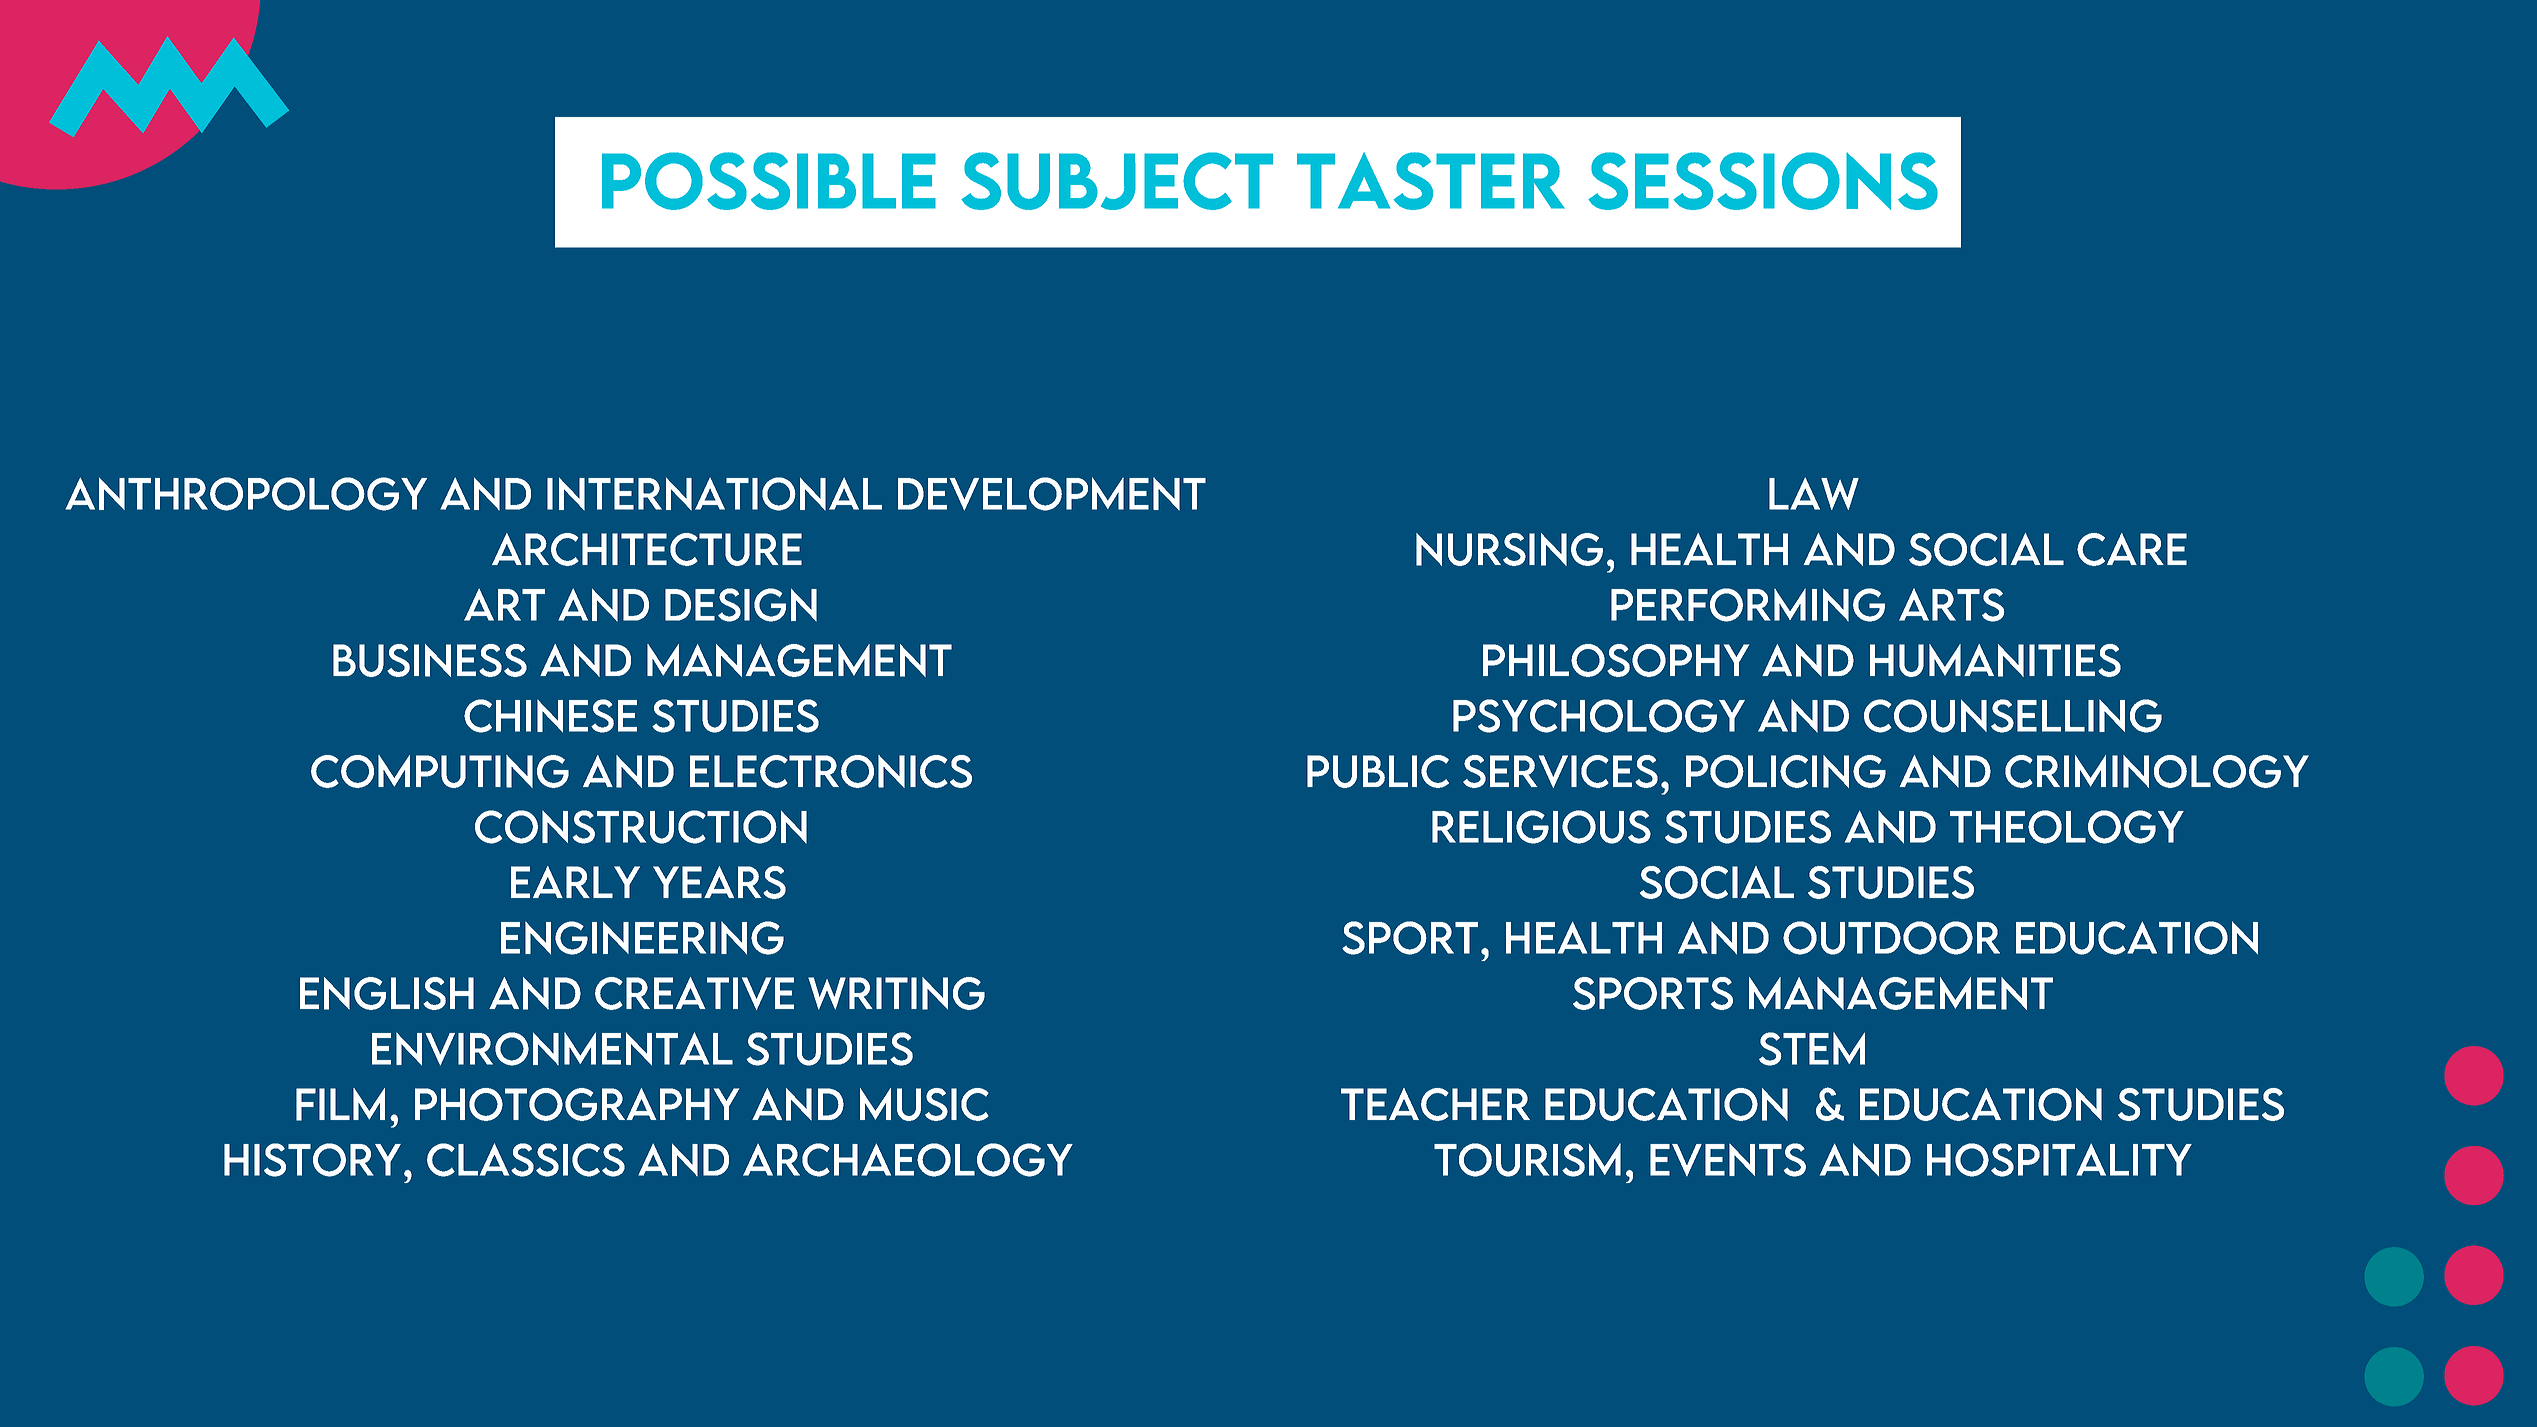 This screenshot has width=2537, height=1427. Describe the element at coordinates (1599, 716) in the screenshot. I see `PSYCHOLOGY` at that location.
